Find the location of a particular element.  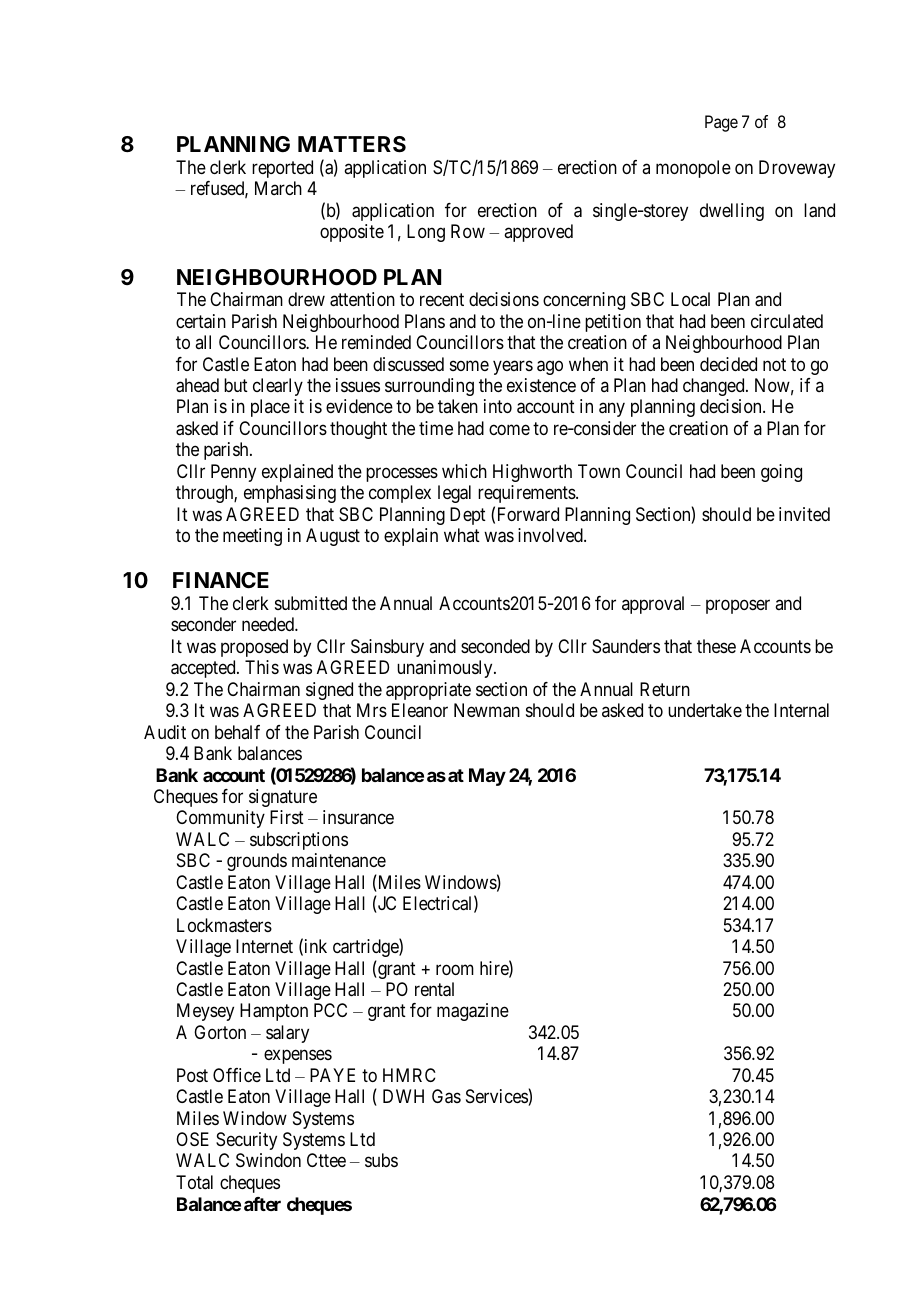

seconded is located at coordinates (495, 646).
